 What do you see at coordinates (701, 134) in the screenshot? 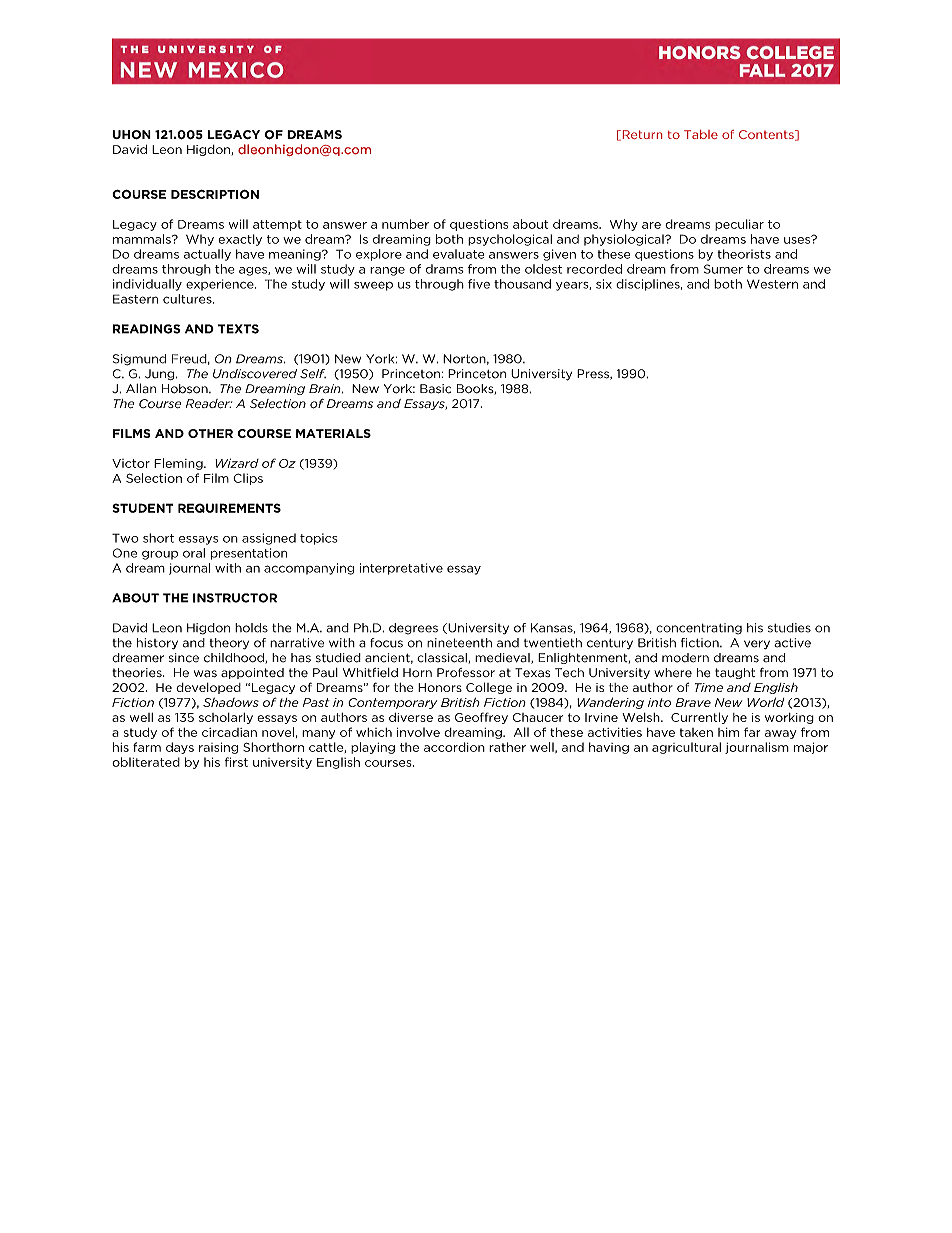
I see `Table` at bounding box center [701, 134].
